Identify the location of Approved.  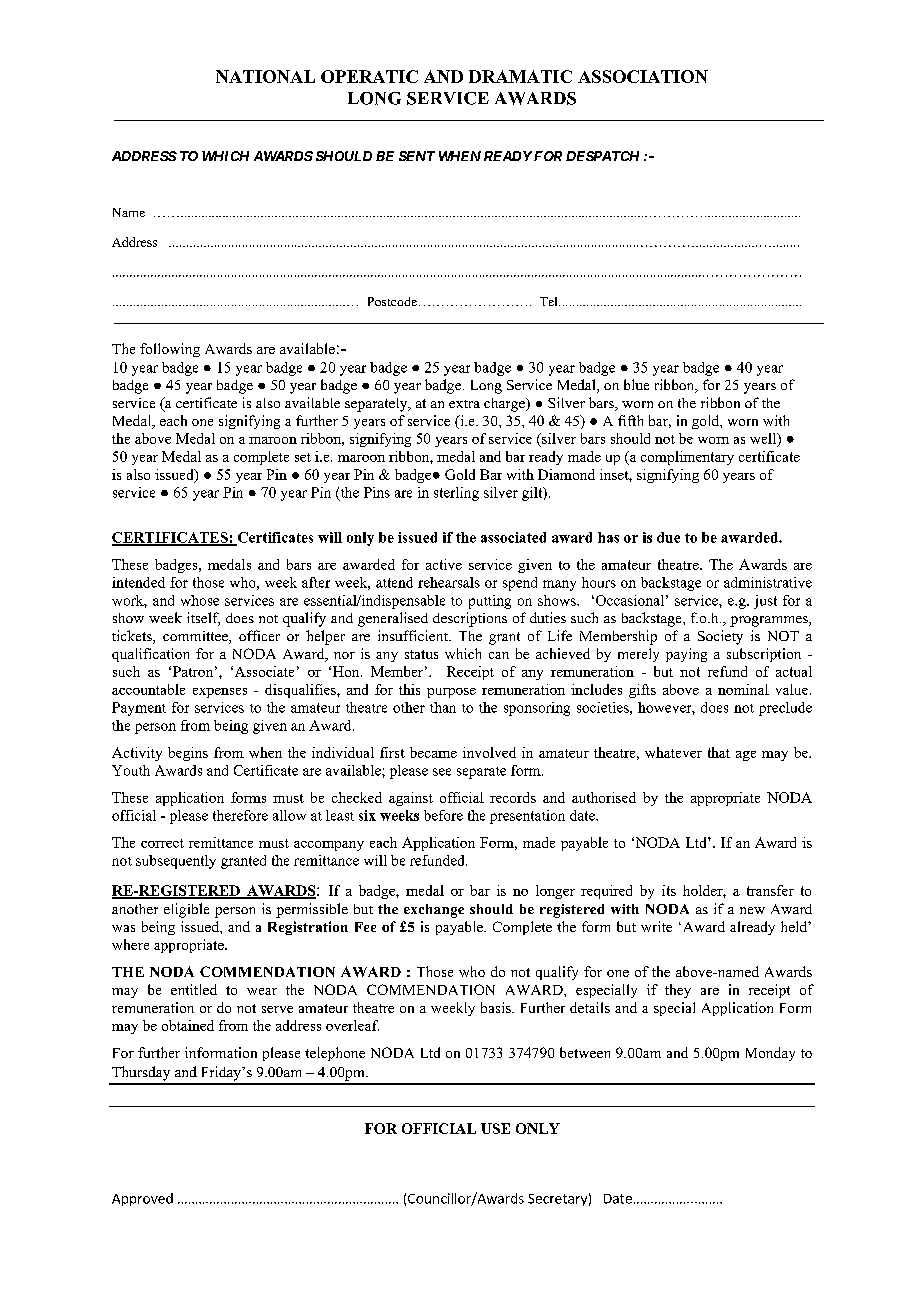
(142, 1199).
